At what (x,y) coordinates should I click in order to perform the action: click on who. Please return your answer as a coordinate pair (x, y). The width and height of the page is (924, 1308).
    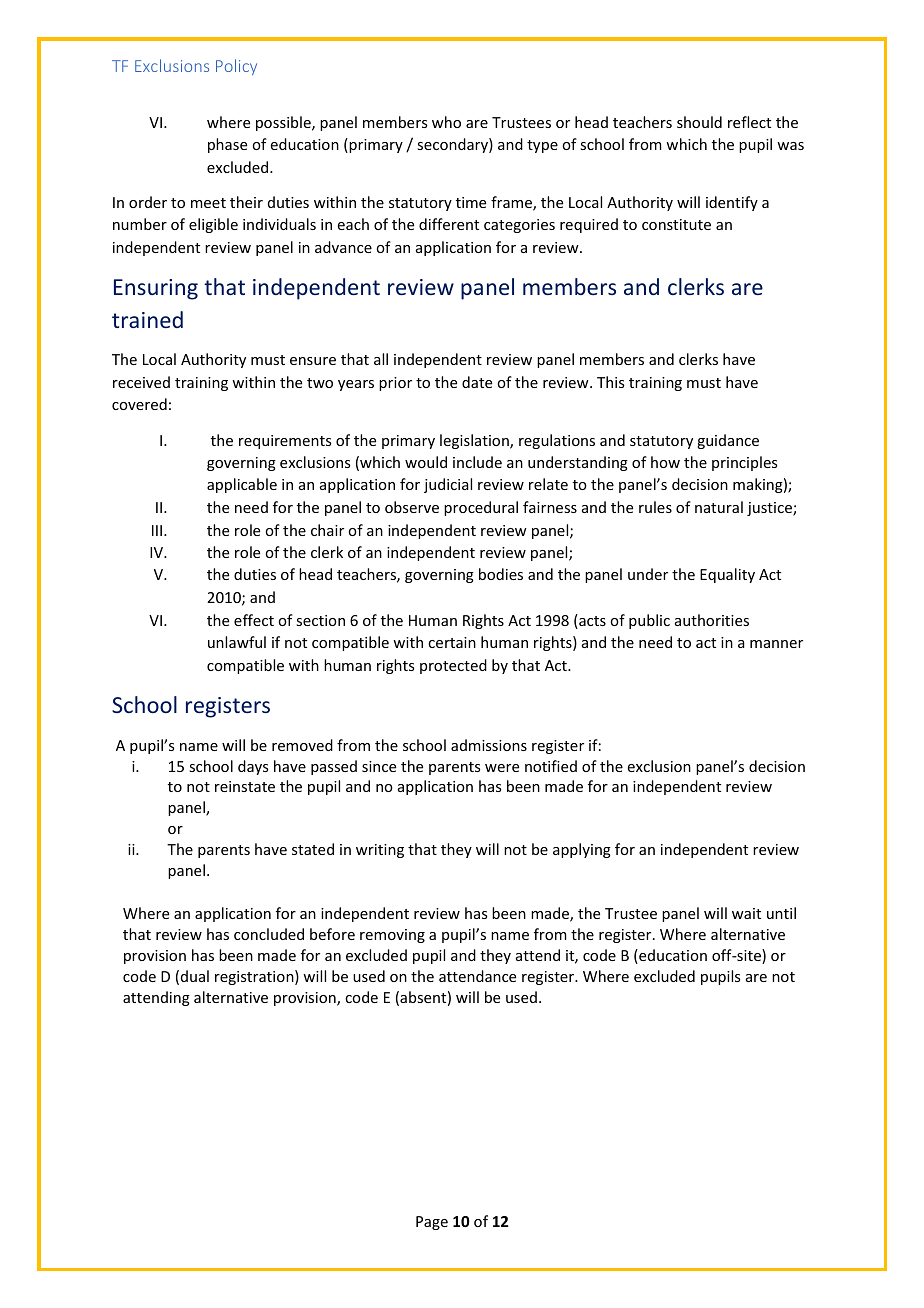
    Looking at the image, I should click on (446, 122).
